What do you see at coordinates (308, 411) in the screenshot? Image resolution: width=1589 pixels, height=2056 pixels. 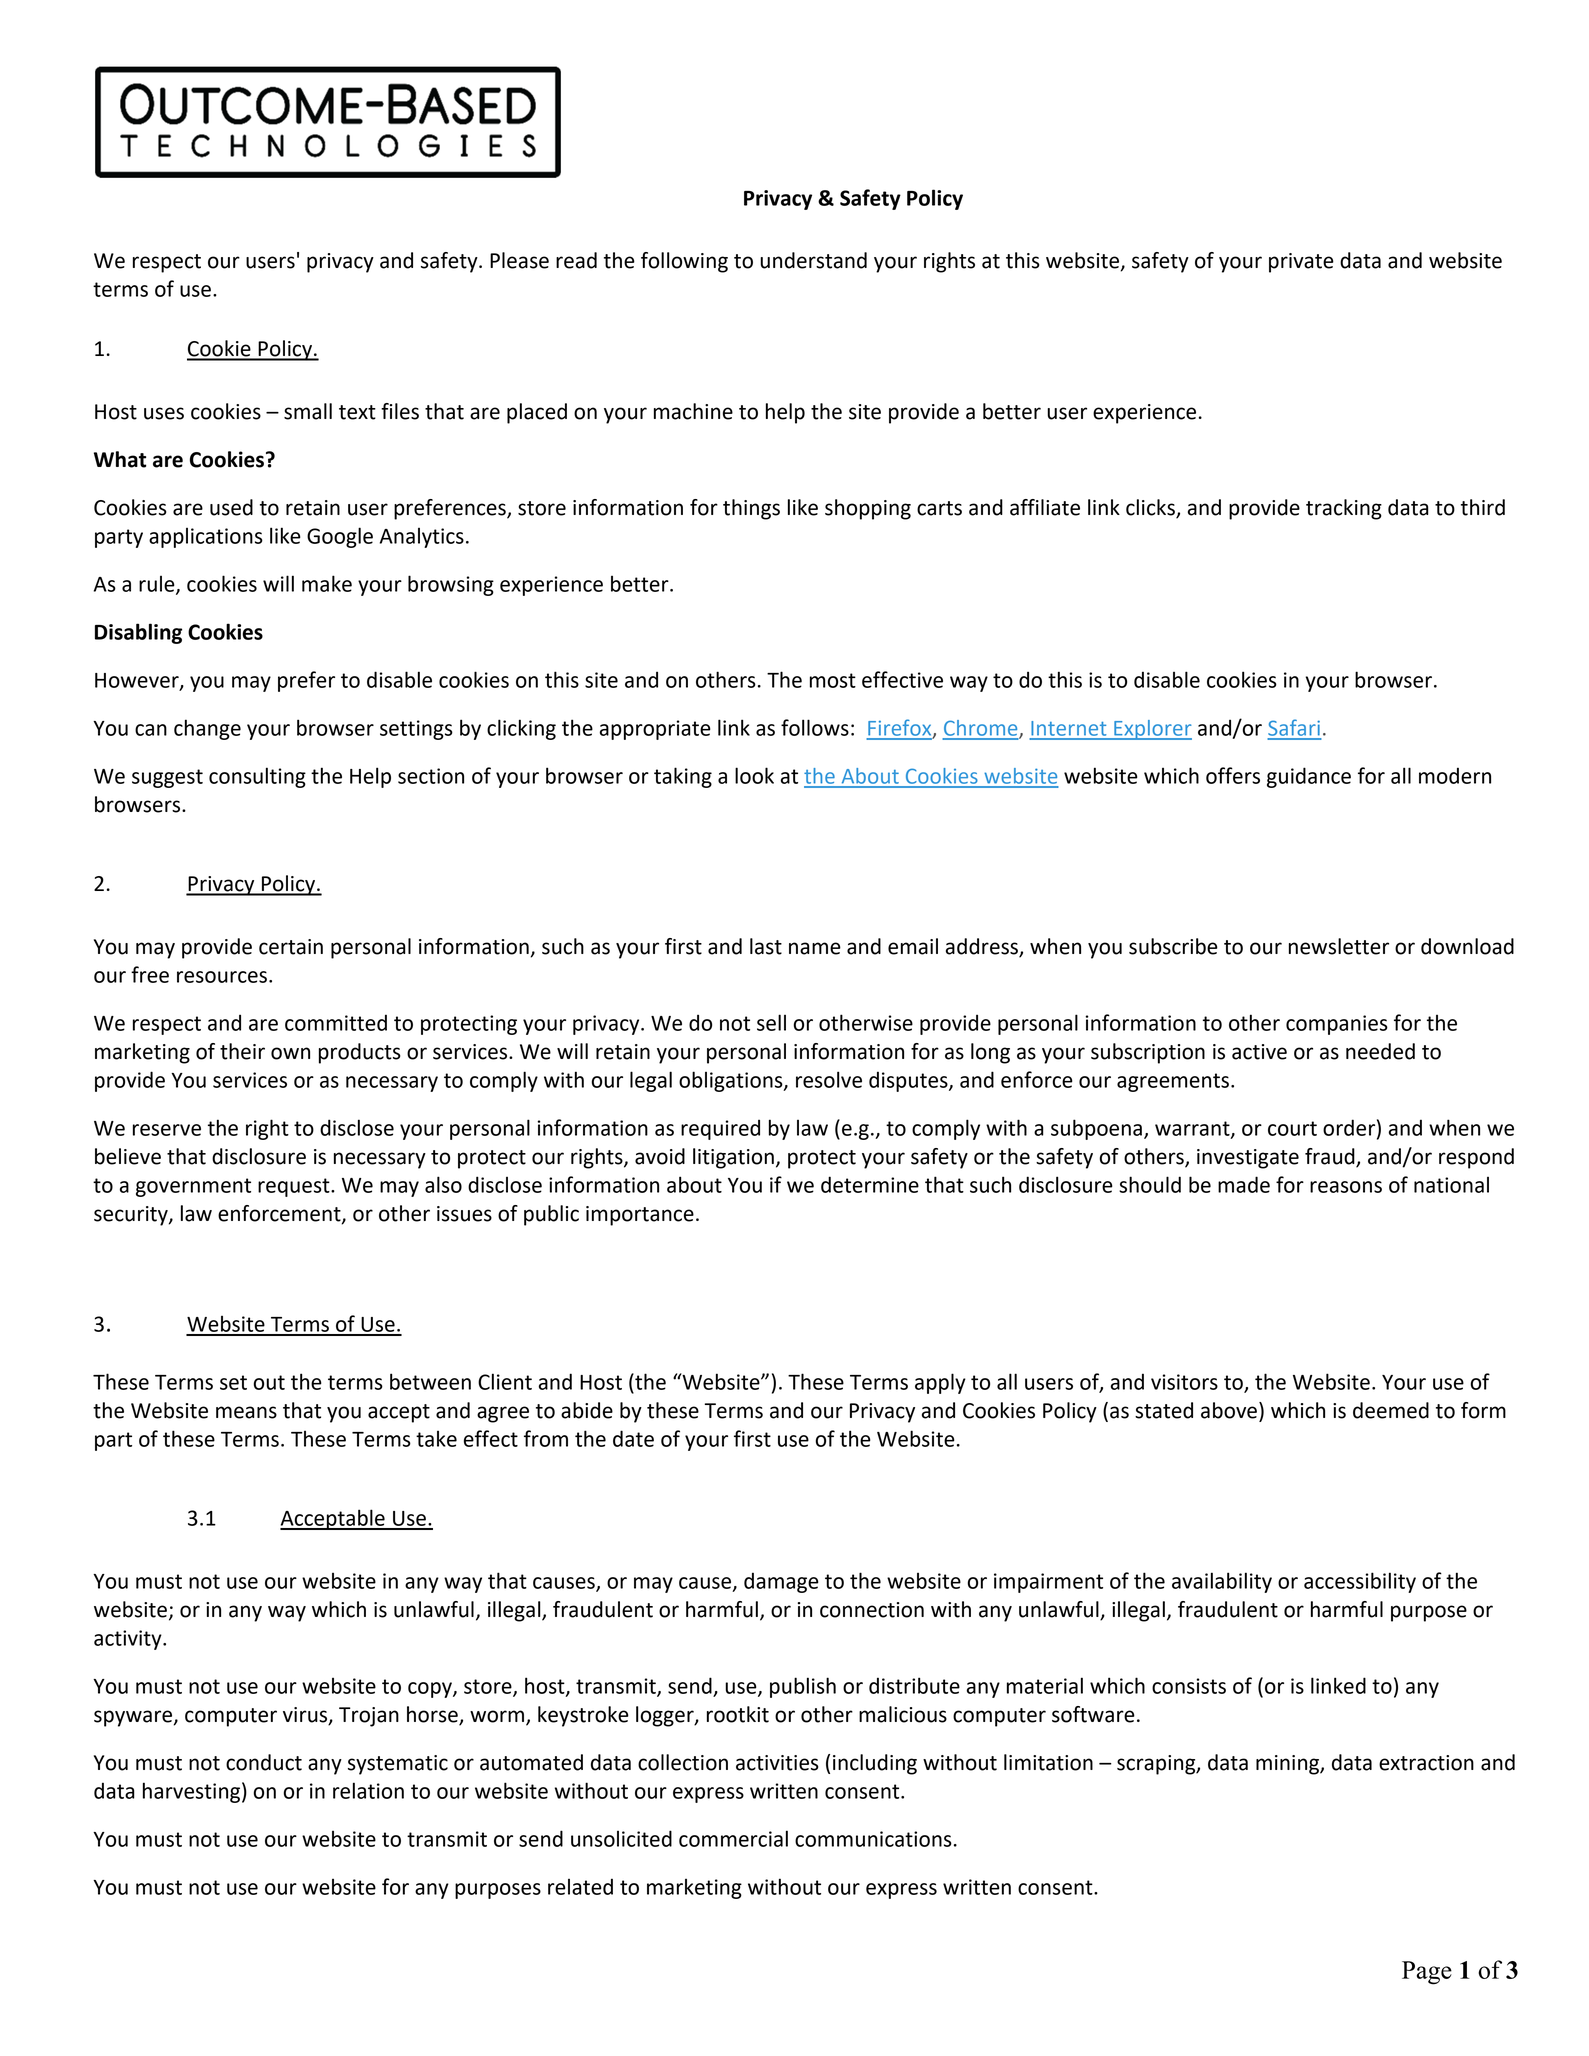 I see `small` at bounding box center [308, 411].
